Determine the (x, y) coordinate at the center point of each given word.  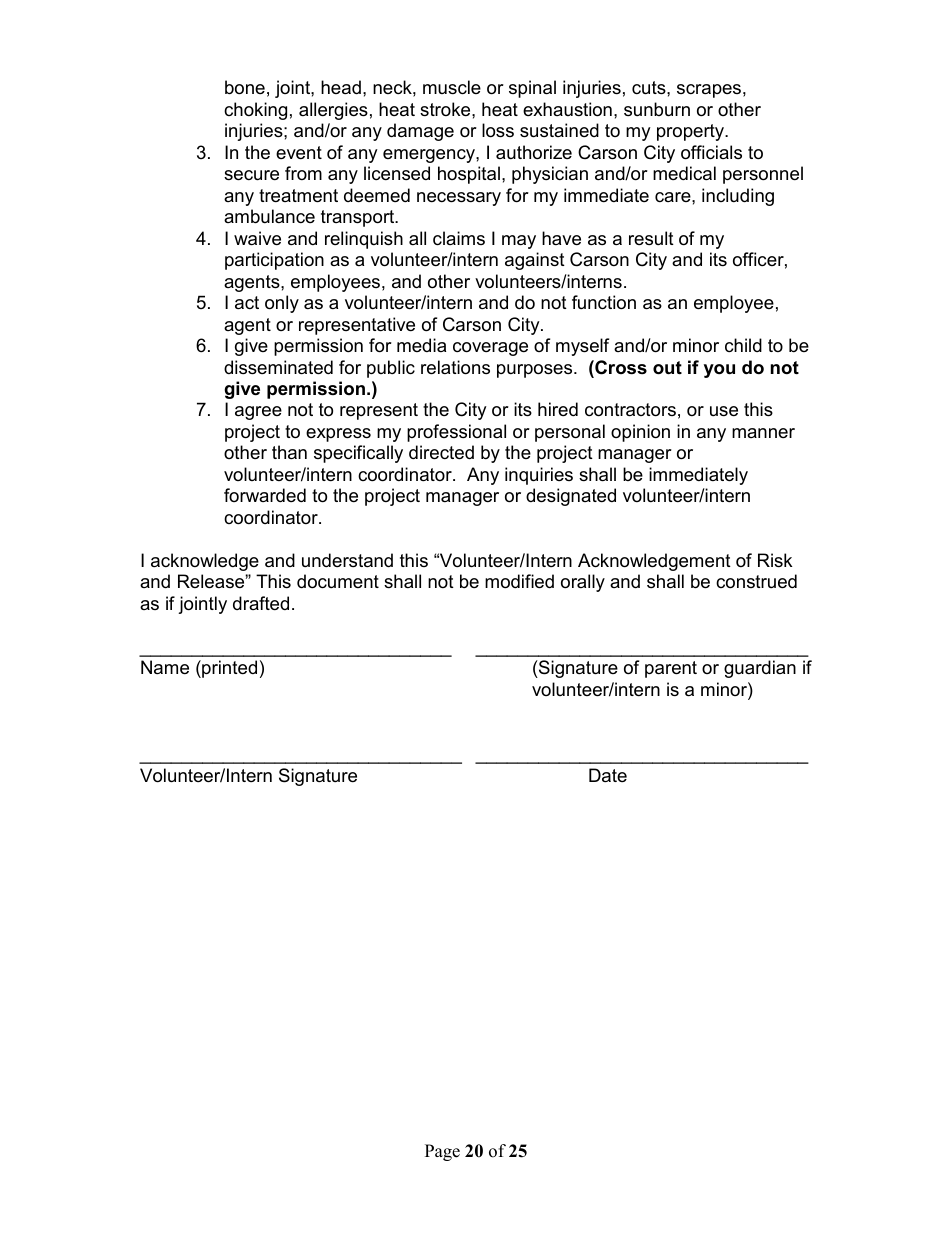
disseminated (278, 367)
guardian (760, 669)
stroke (446, 109)
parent (671, 669)
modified (519, 581)
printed (228, 669)
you (719, 371)
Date (608, 775)
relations (455, 367)
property (692, 132)
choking (255, 111)
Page (442, 1152)
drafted (261, 603)
